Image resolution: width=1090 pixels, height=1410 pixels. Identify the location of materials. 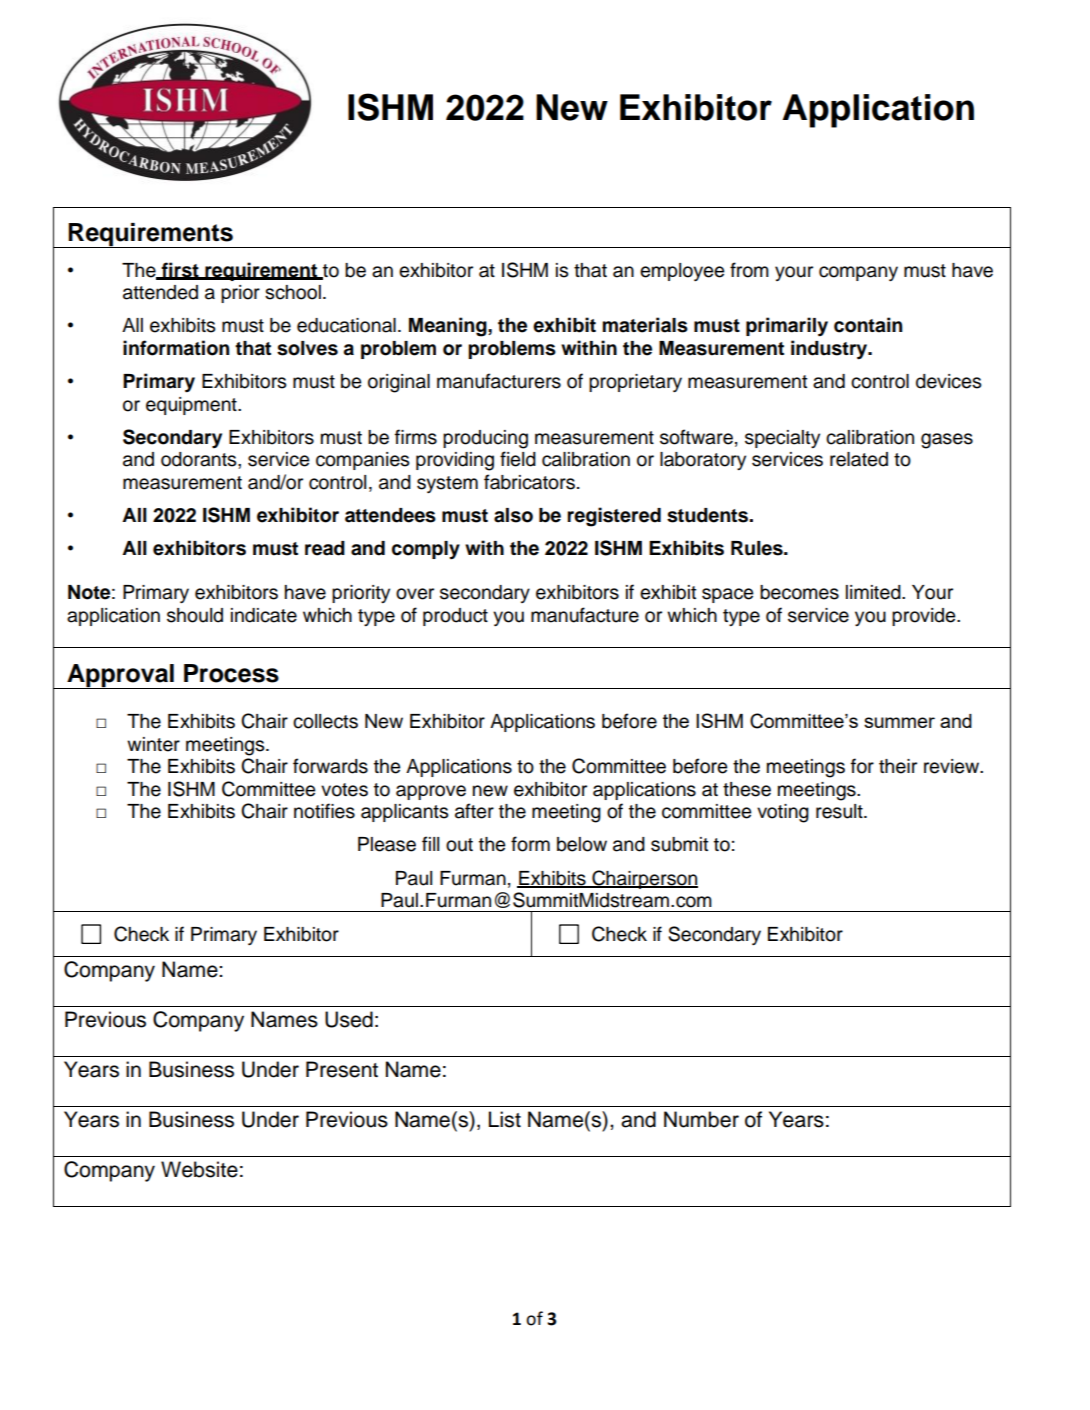
(645, 325).
